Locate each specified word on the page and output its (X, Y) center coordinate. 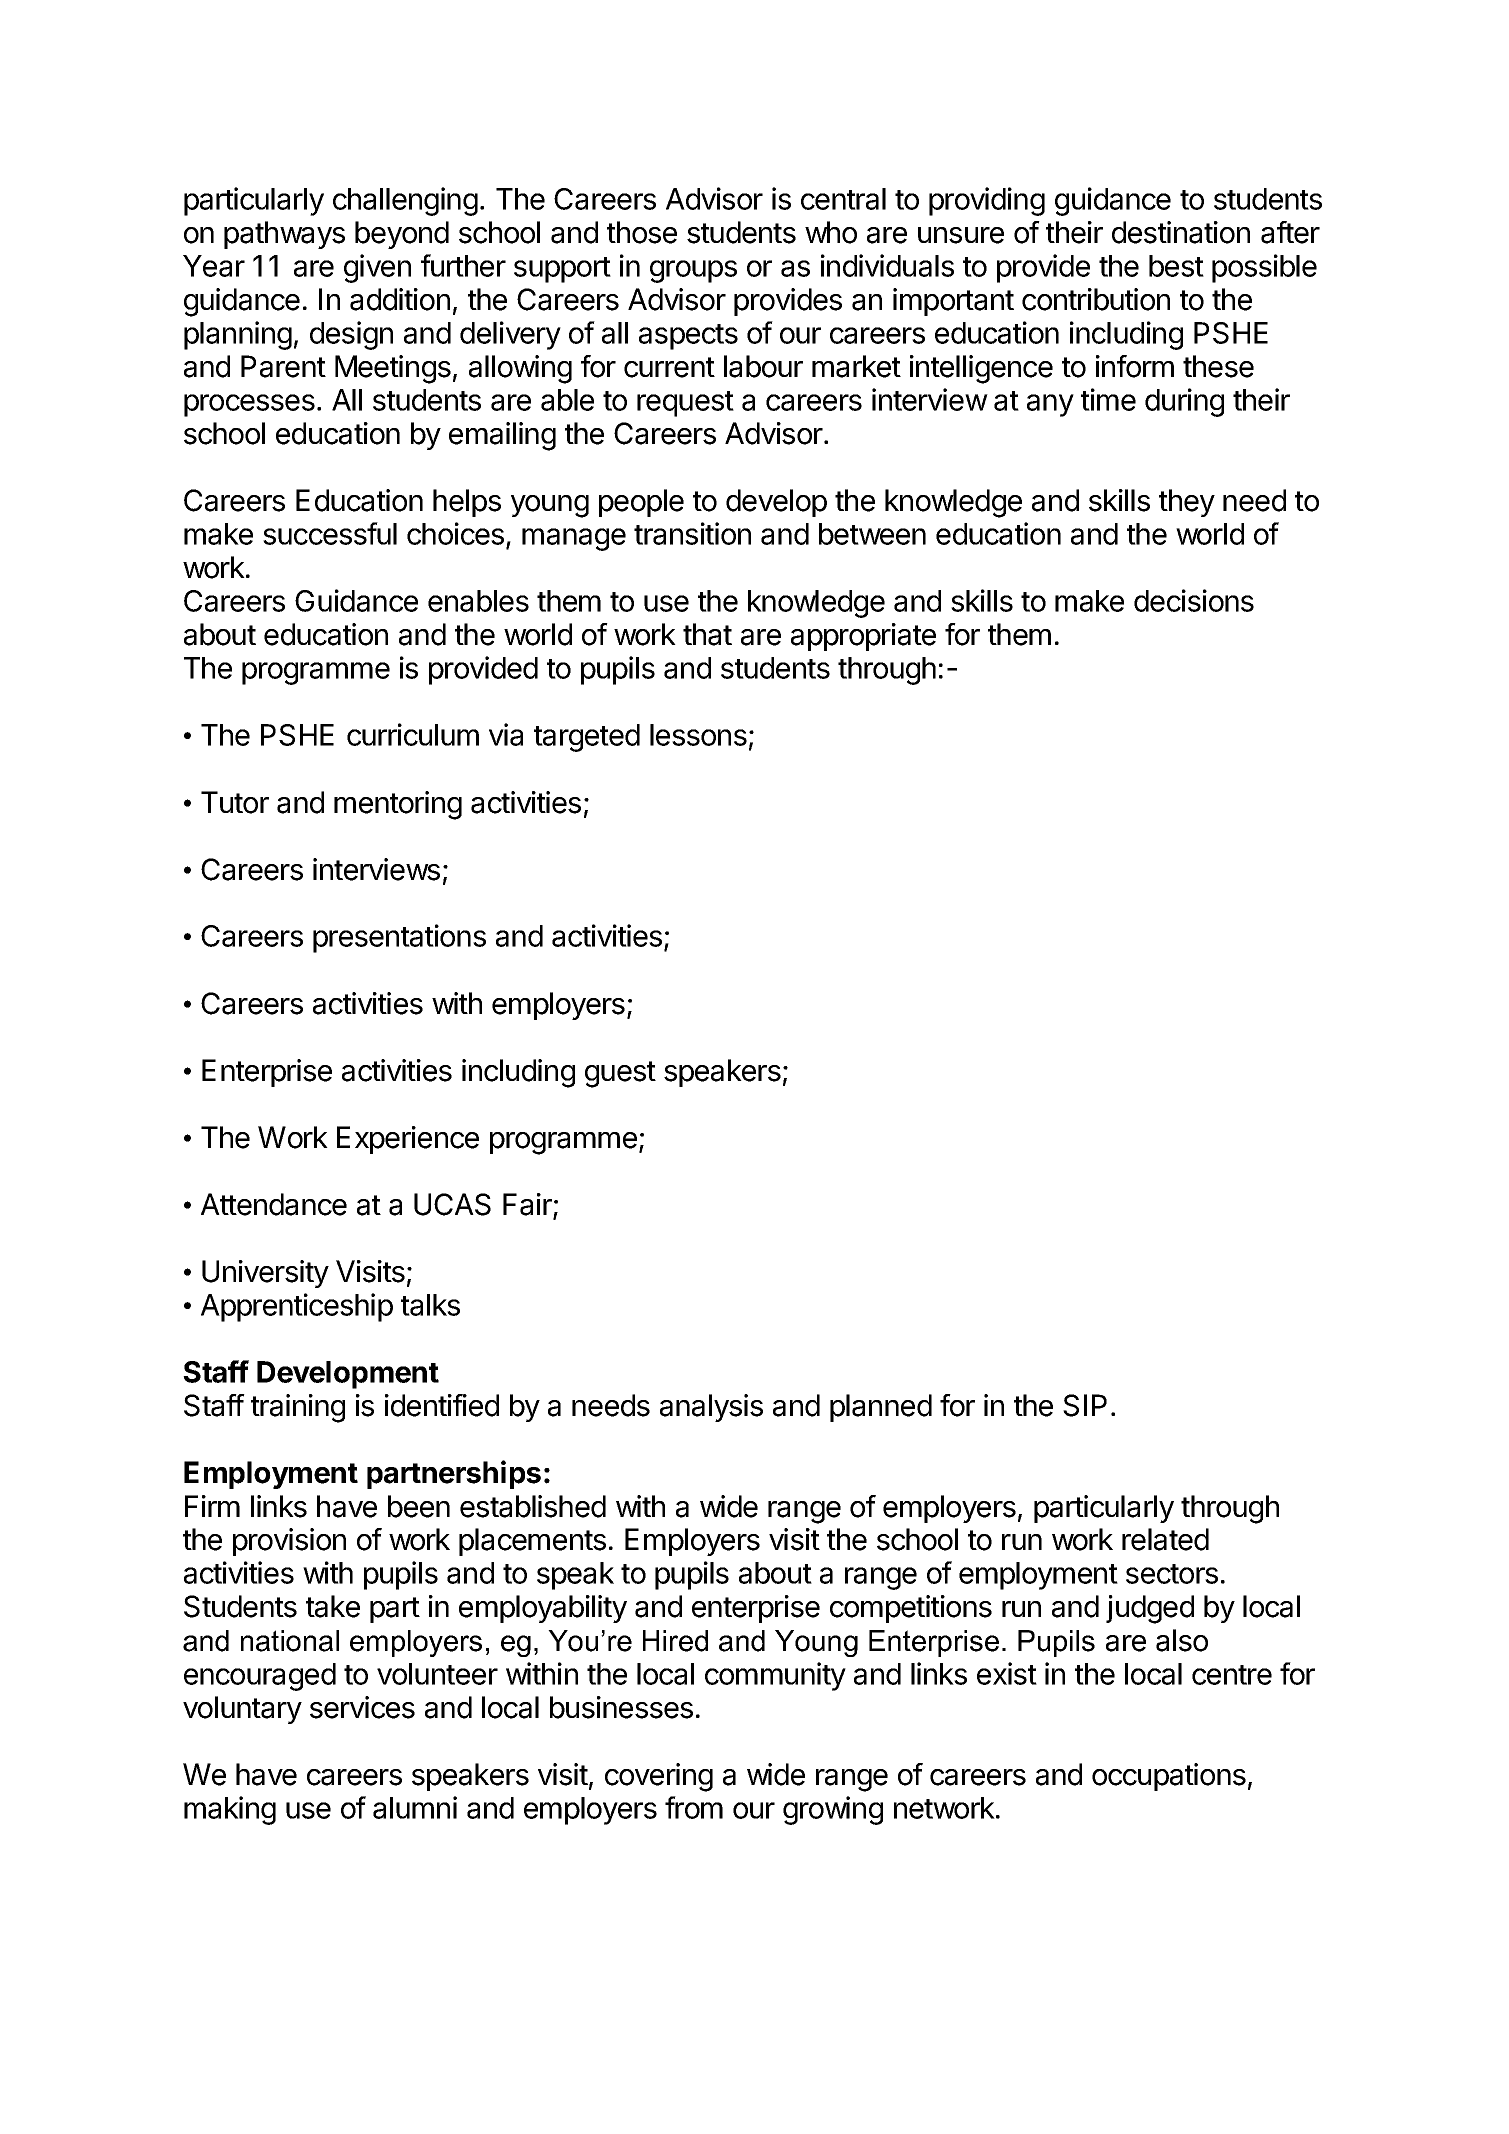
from (694, 1807)
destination (1181, 232)
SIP (1085, 1405)
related (1165, 1539)
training (298, 1408)
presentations (399, 938)
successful (330, 533)
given (377, 268)
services (362, 1707)
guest (620, 1074)
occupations (1169, 1777)
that (707, 634)
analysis (711, 1408)
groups (693, 271)
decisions (1194, 600)
